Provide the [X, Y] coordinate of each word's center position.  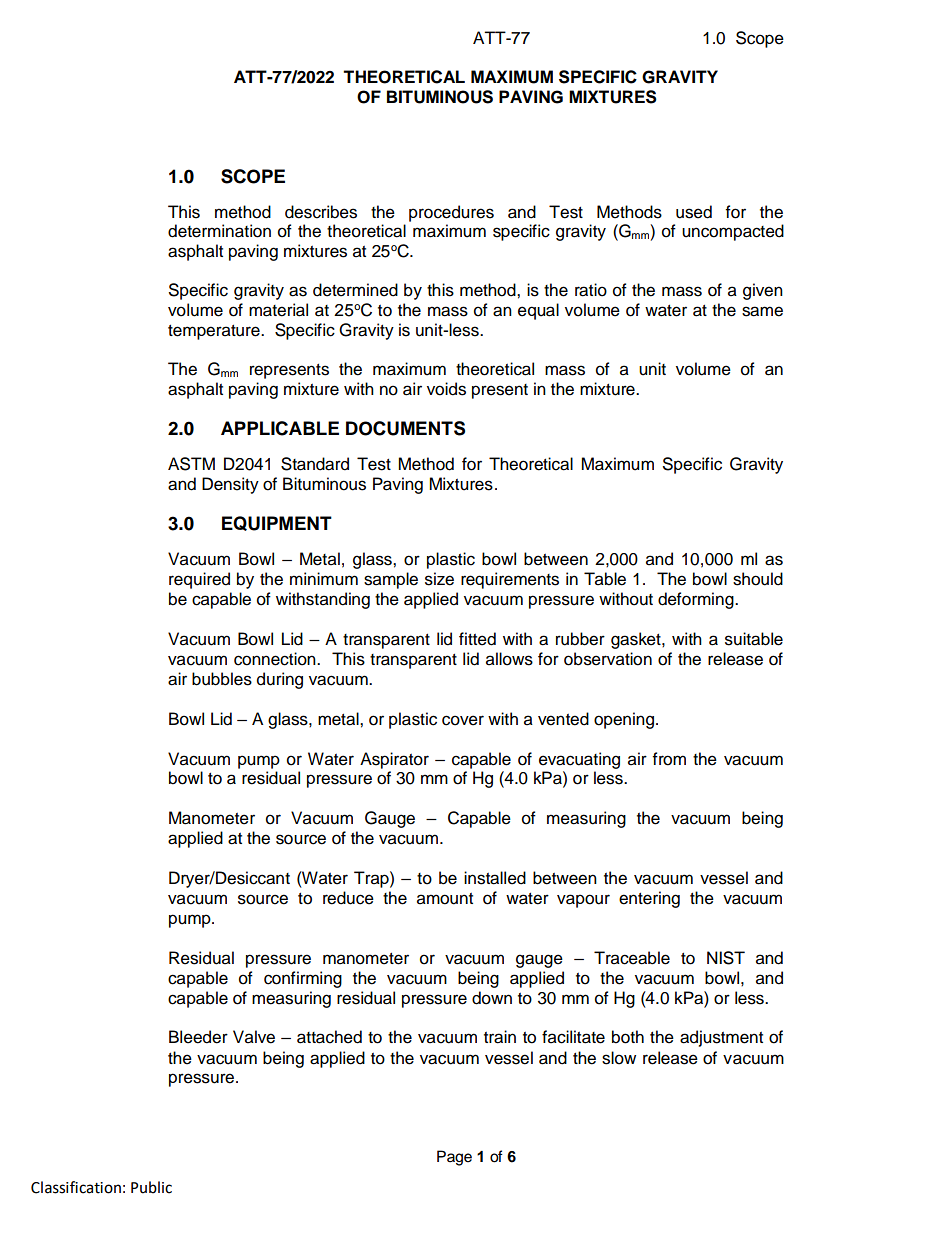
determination [219, 231]
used [694, 212]
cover [463, 720]
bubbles [222, 679]
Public [151, 1187]
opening [624, 720]
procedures [451, 213]
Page [454, 1158]
